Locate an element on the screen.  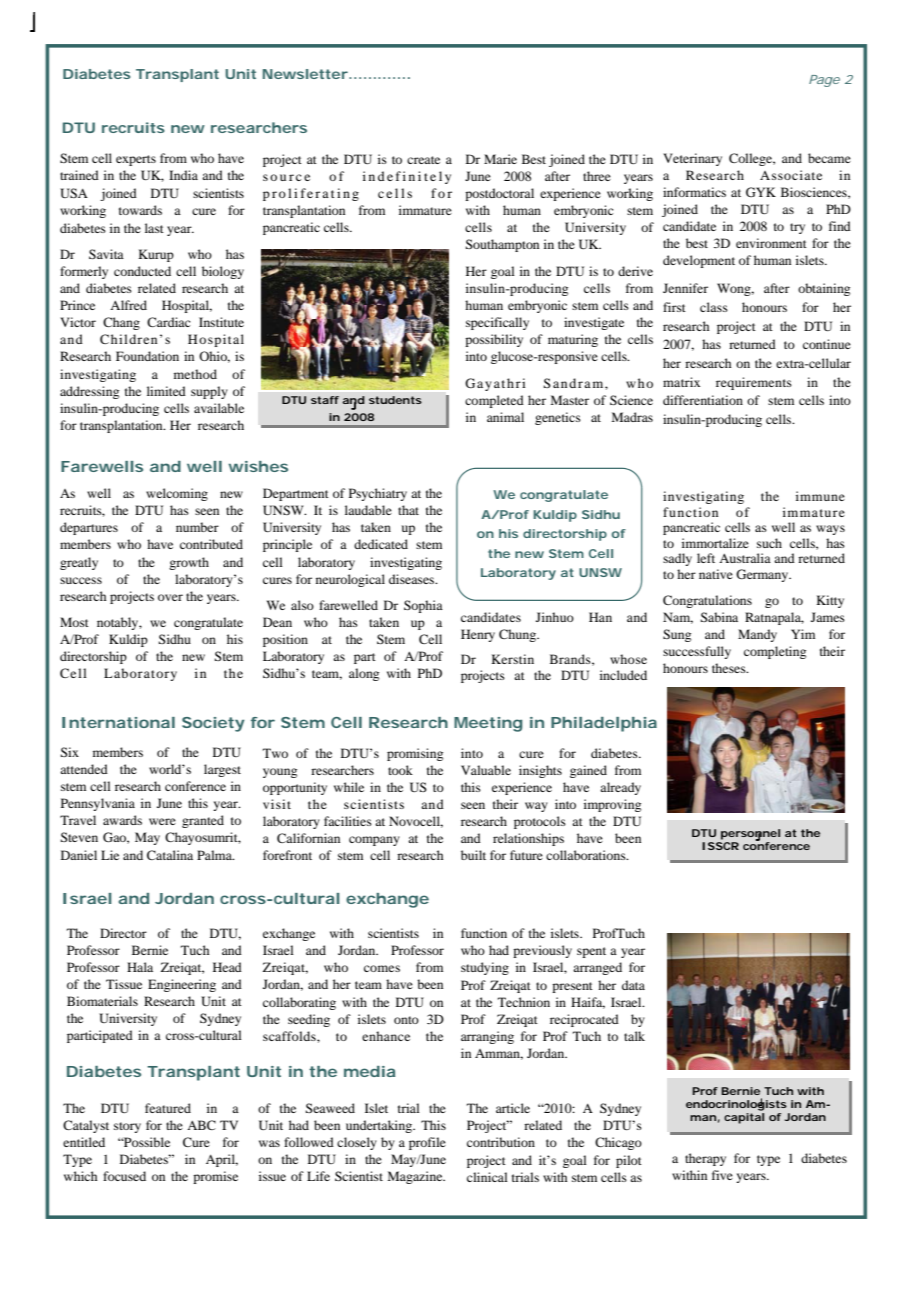
differentiation is located at coordinates (703, 400).
